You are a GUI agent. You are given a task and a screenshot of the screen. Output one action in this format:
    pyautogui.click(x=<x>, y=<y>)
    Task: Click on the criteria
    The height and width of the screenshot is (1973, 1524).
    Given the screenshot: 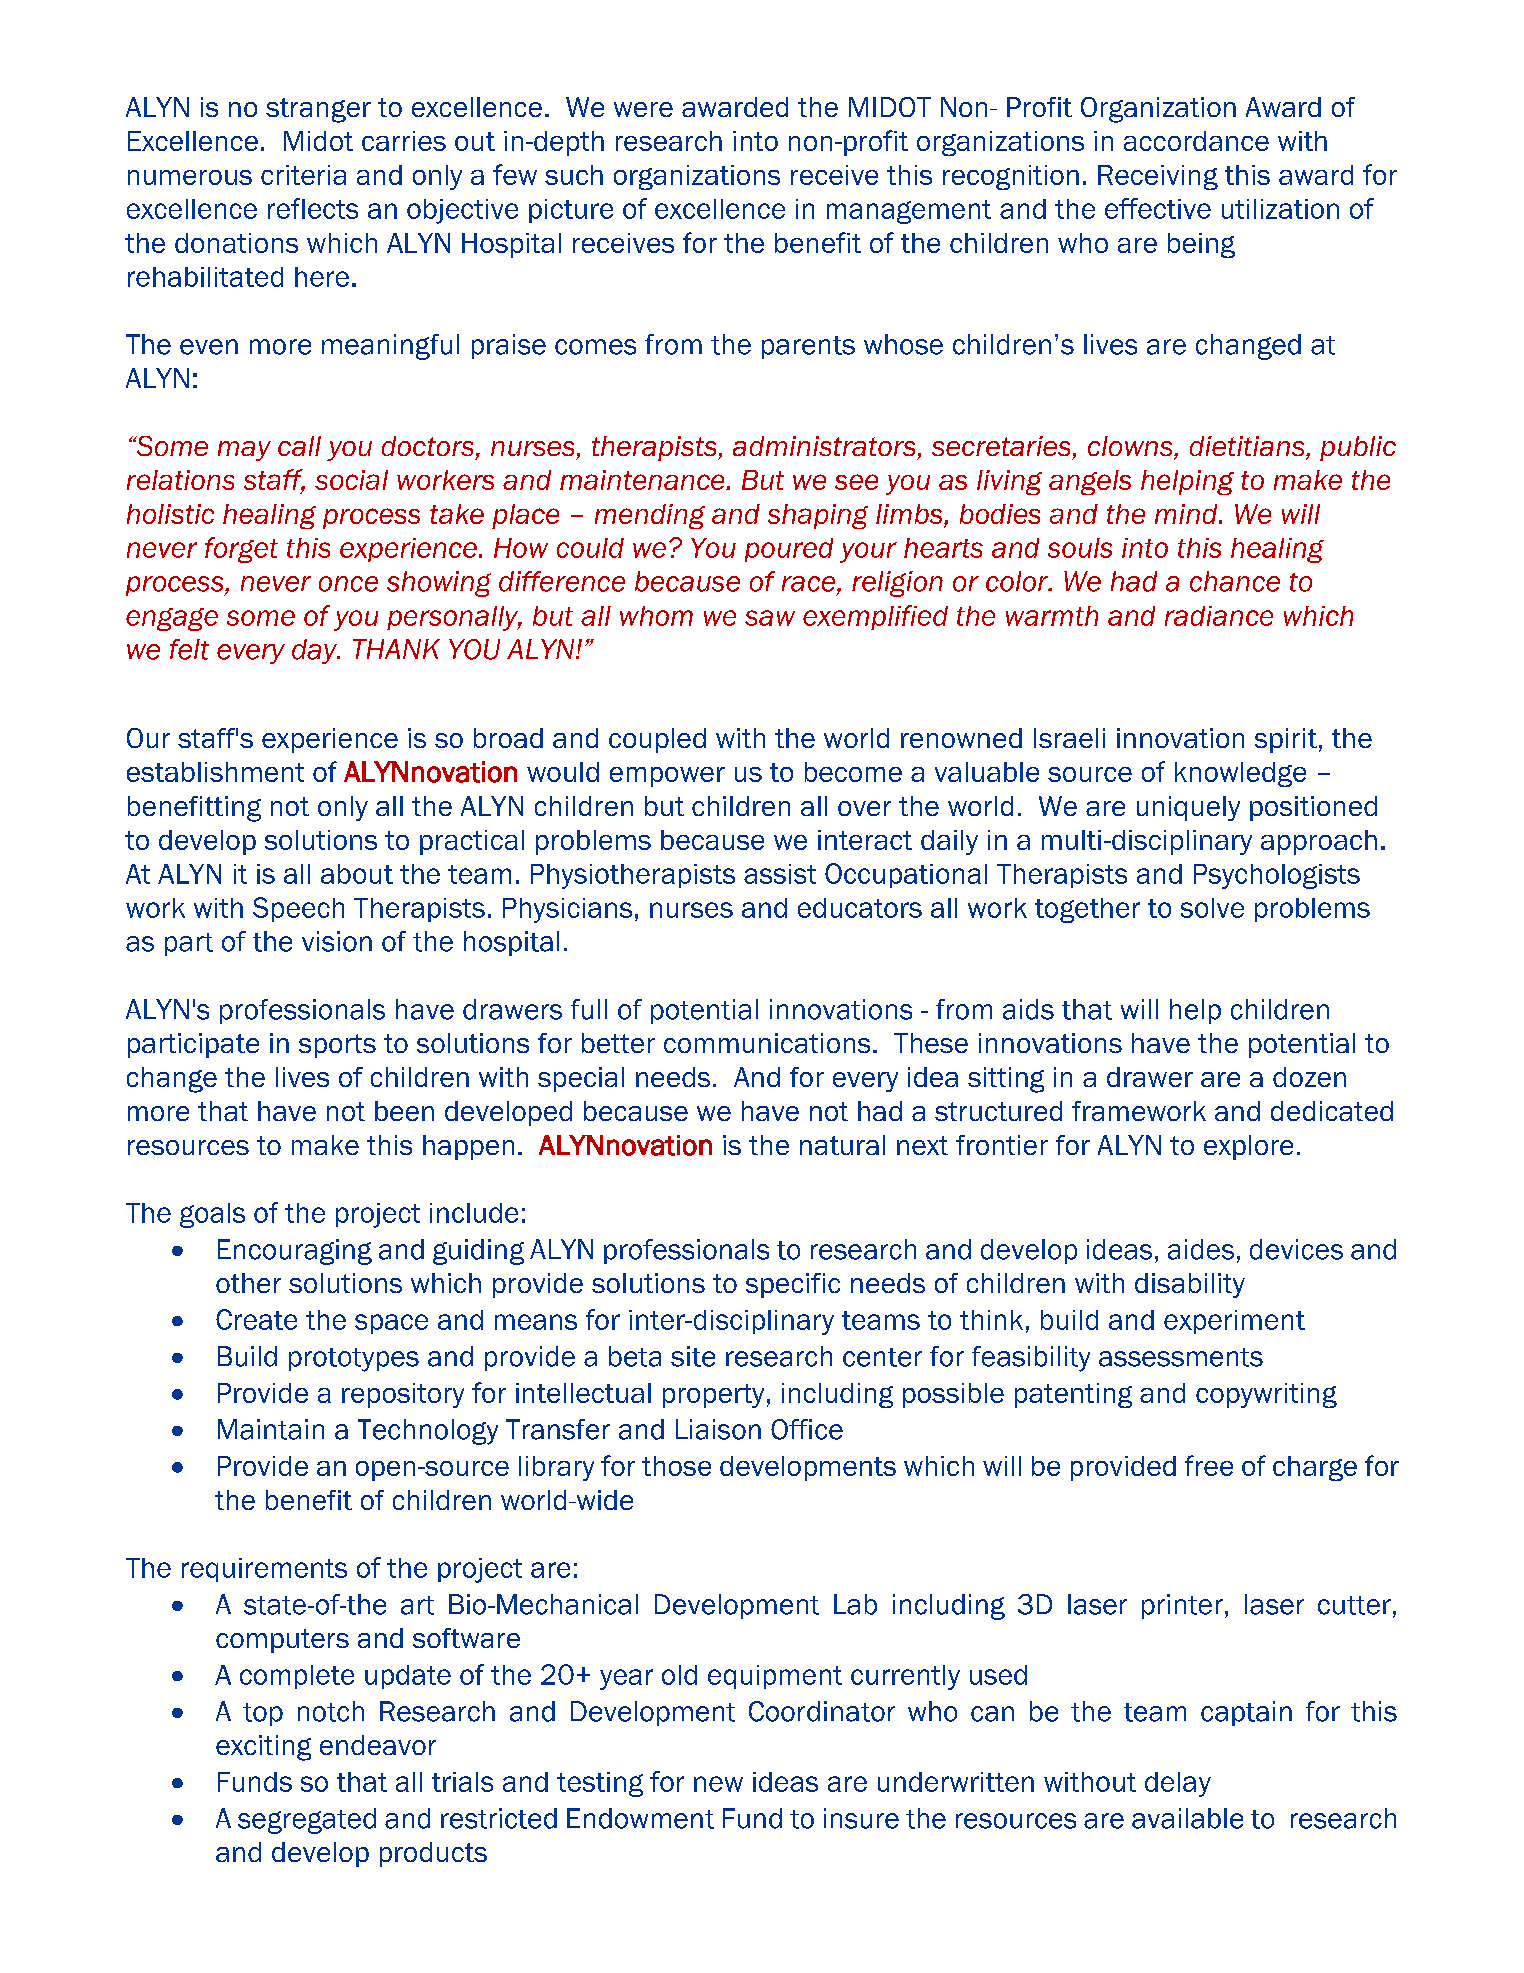 What is the action you would take?
    pyautogui.click(x=303, y=175)
